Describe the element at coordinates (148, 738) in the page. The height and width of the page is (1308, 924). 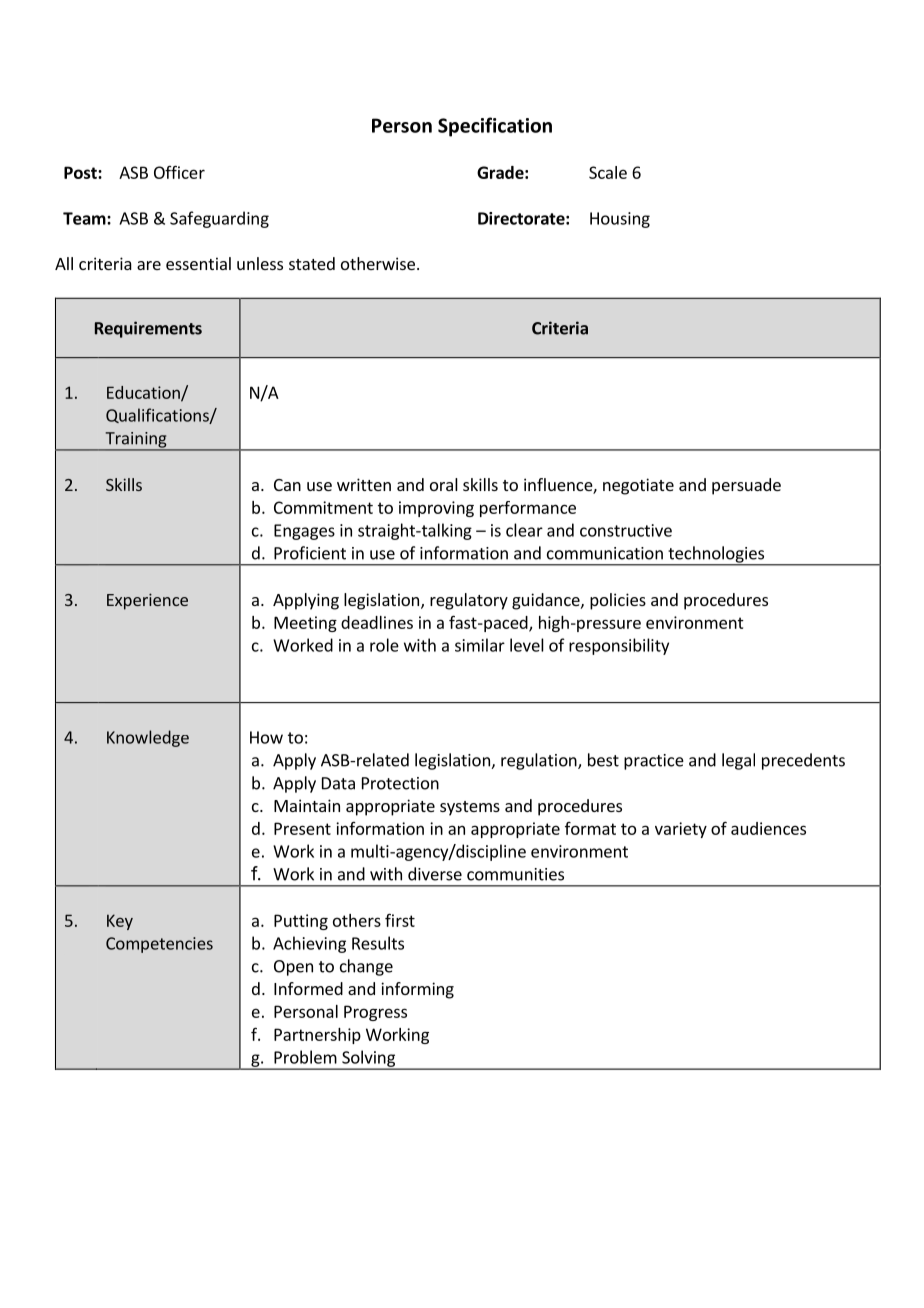
I see `Knowledge` at that location.
